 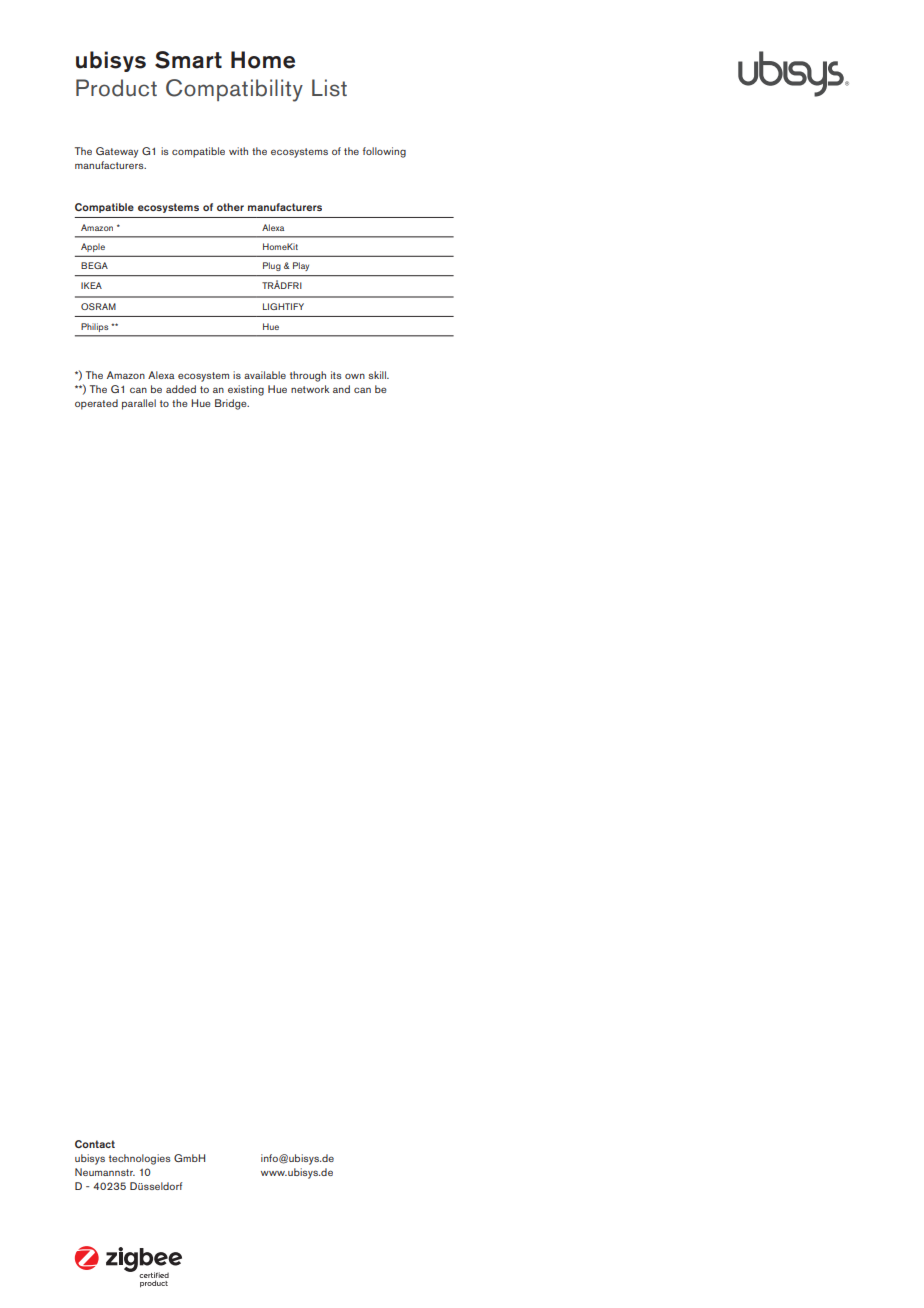 I want to click on parallel, so click(x=139, y=404).
